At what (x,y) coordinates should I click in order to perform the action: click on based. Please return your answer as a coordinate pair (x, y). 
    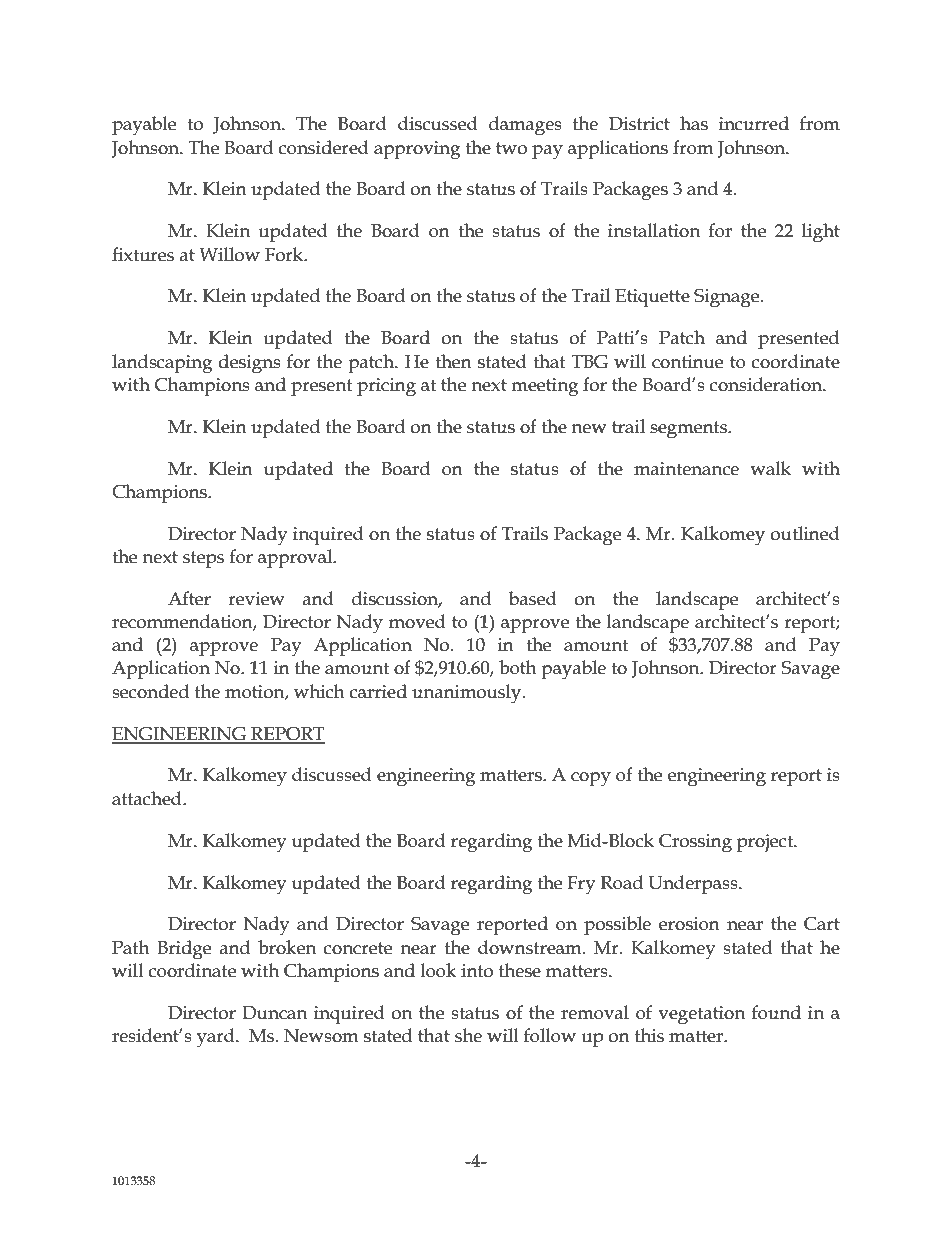
    Looking at the image, I should click on (533, 598).
